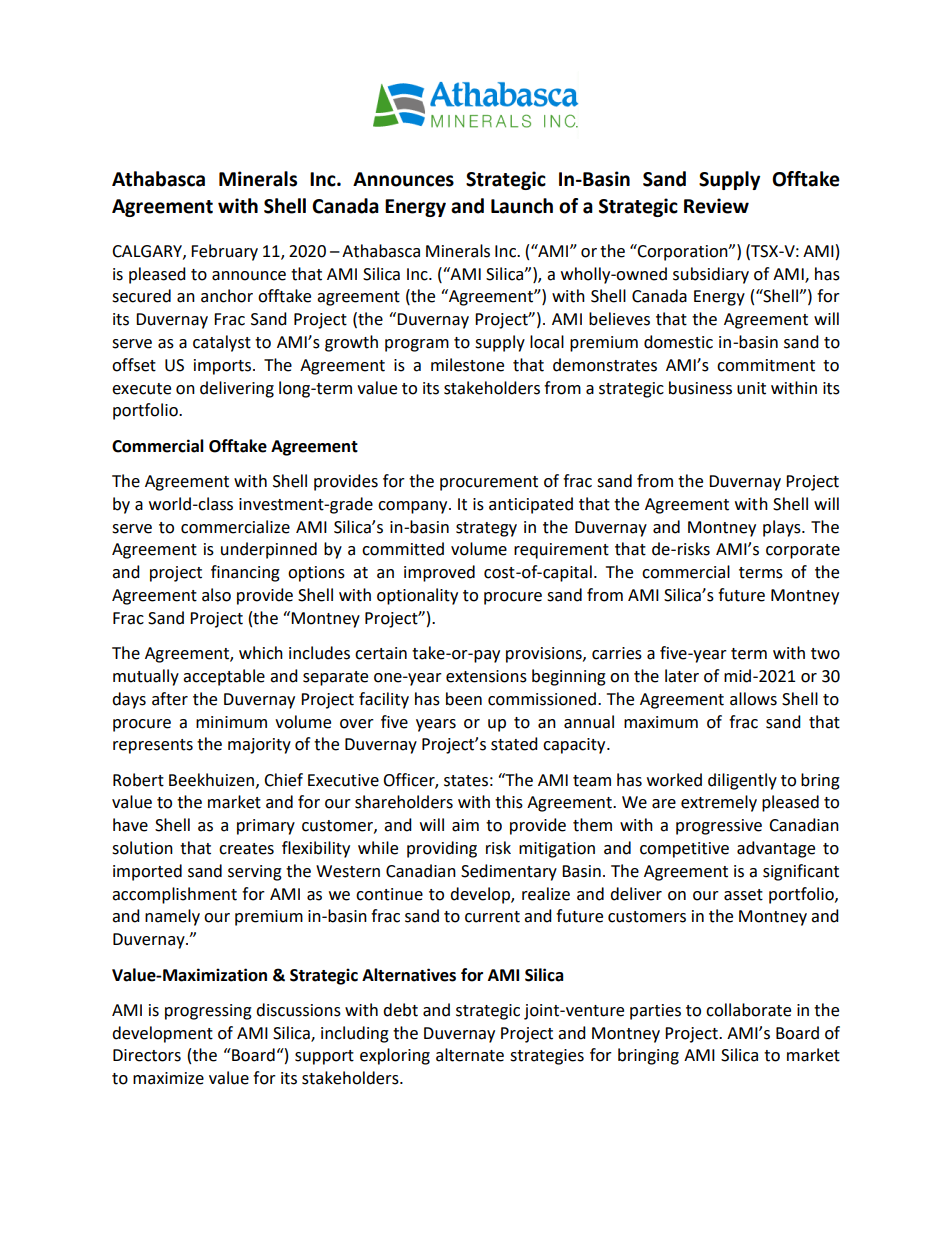 This screenshot has height=1233, width=952. I want to click on Launch, so click(522, 206).
